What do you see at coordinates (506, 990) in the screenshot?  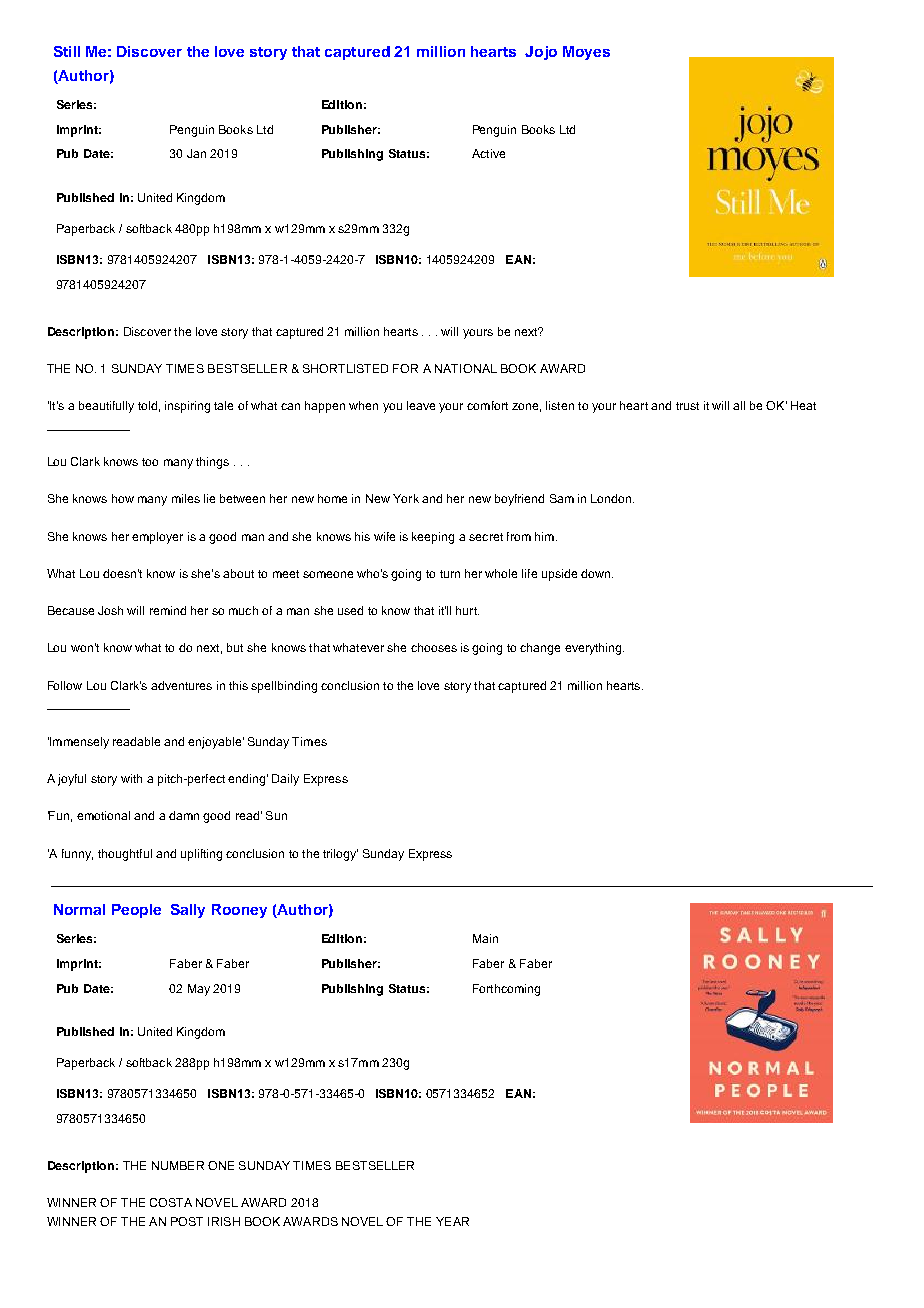 I see `Forthcoming` at bounding box center [506, 990].
